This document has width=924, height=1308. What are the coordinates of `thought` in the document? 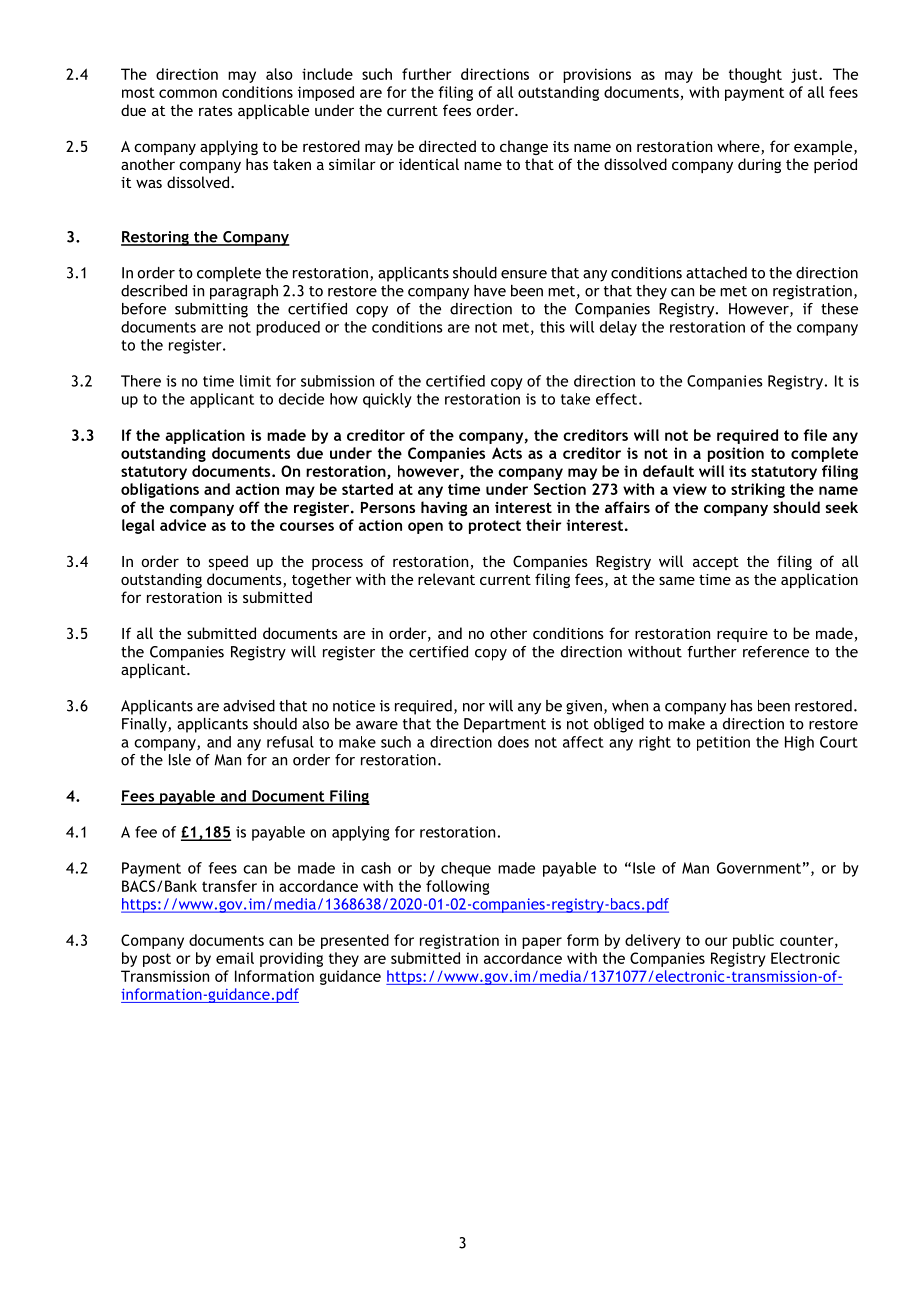 It's located at (755, 75).
